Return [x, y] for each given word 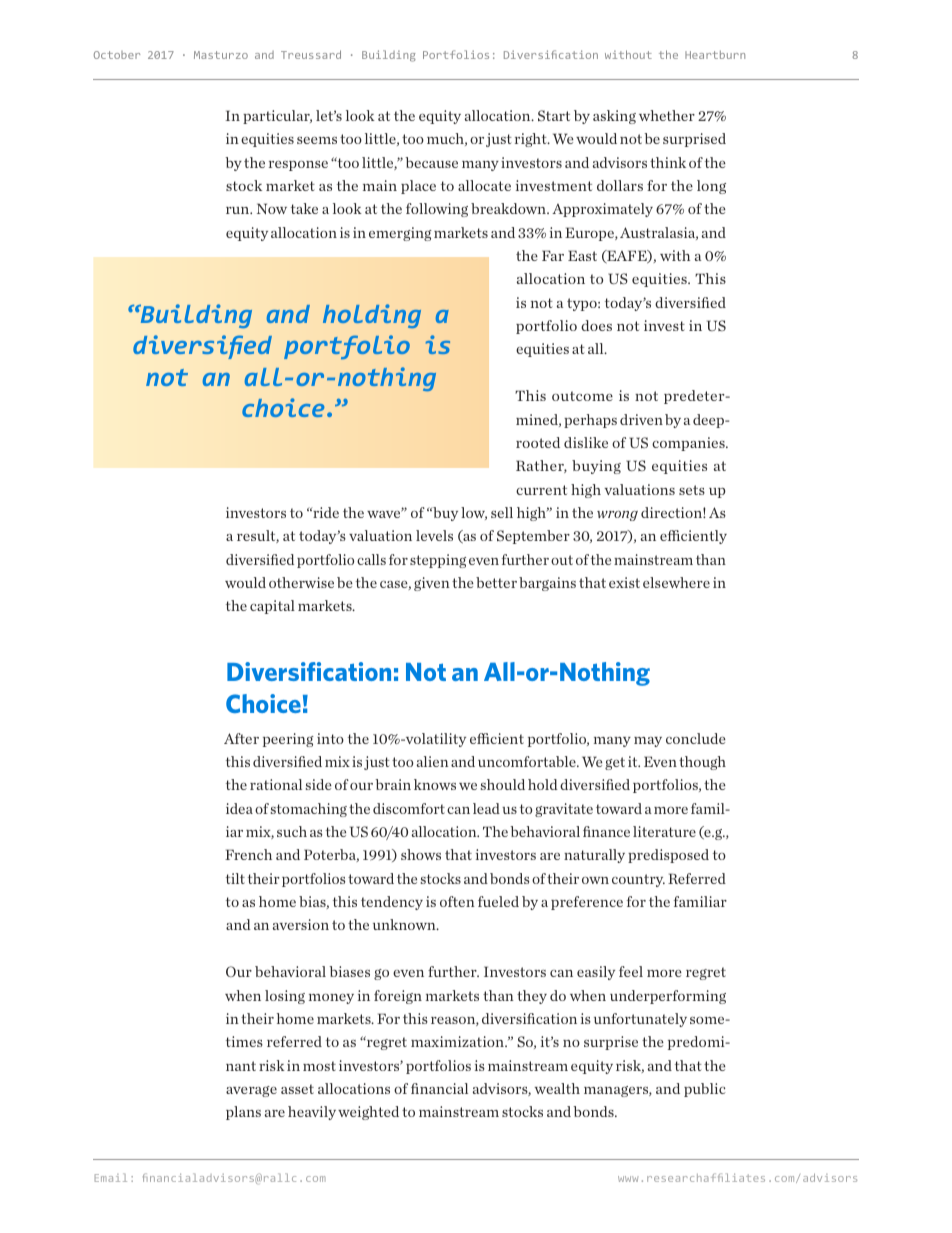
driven [641, 419]
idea [239, 808]
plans [243, 1113]
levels [434, 535]
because [431, 162]
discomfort [409, 808]
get [615, 763]
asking [614, 117]
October [117, 55]
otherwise [301, 582]
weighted [368, 1113]
